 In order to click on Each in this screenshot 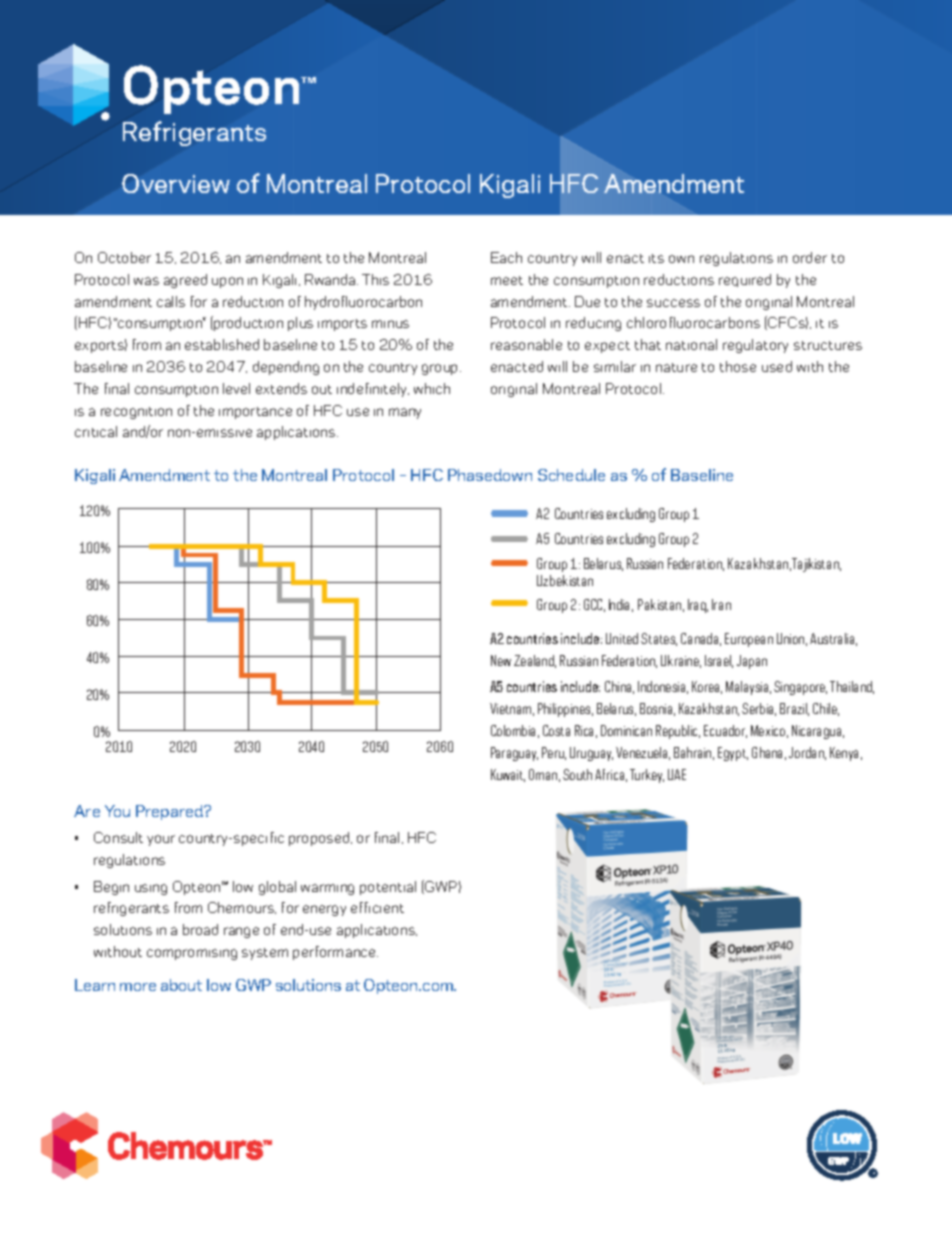, I will do `click(506, 257)`.
